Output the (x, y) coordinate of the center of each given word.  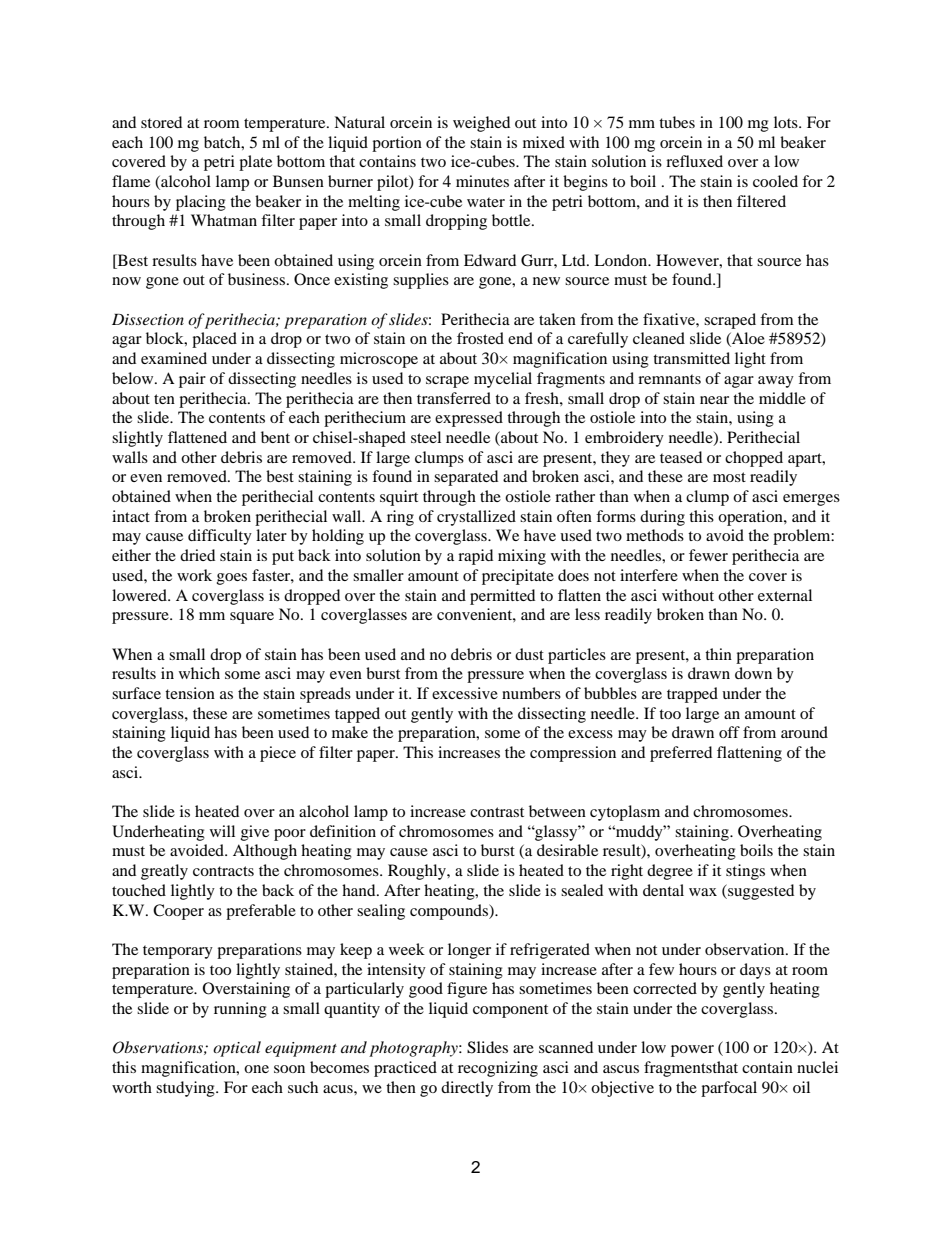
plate (255, 163)
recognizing (498, 1069)
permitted (502, 597)
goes (232, 579)
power (692, 1051)
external (785, 595)
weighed (481, 124)
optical (237, 1049)
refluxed (694, 161)
